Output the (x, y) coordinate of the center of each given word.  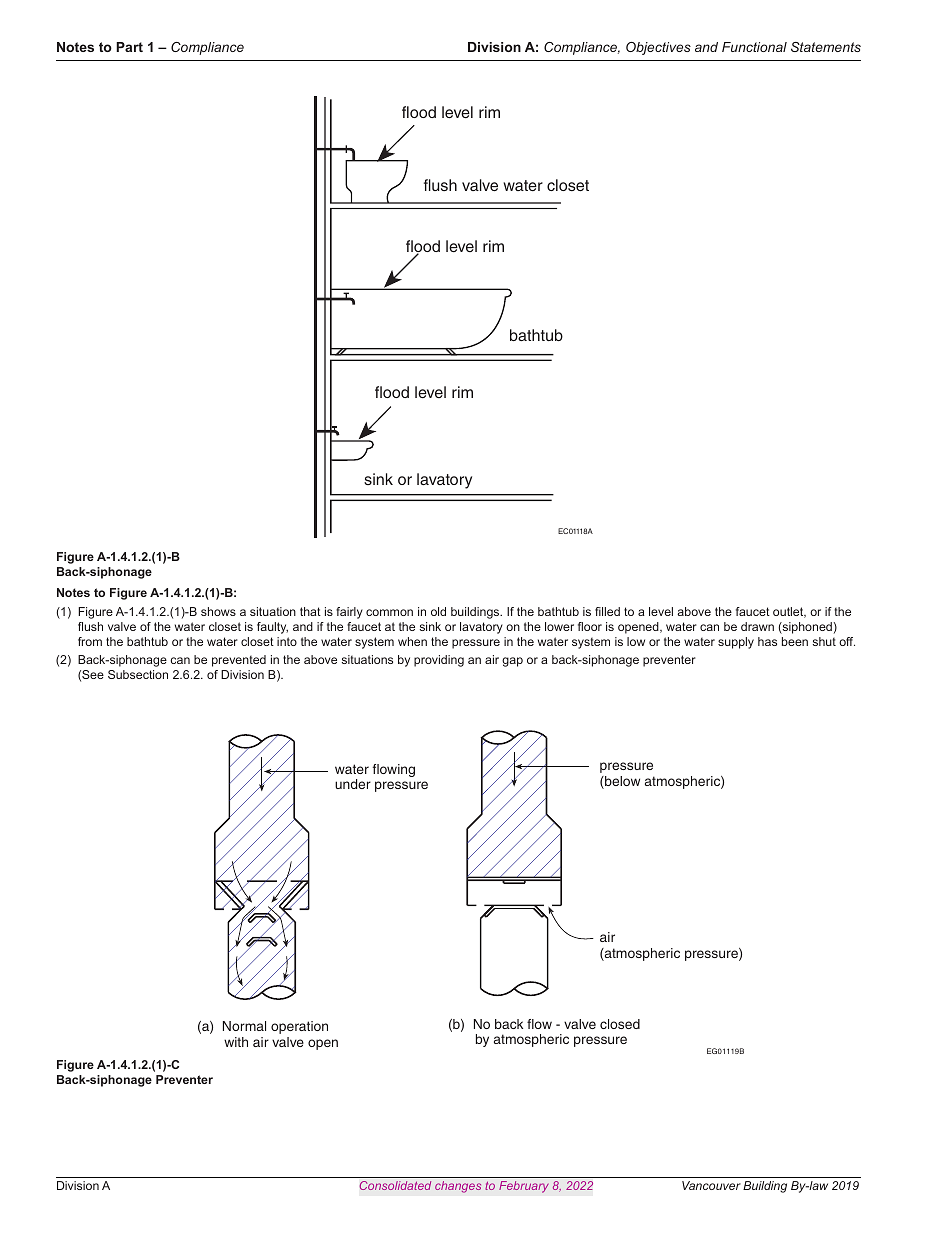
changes (458, 1187)
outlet (789, 612)
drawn (757, 626)
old (438, 611)
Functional (754, 47)
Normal (244, 1026)
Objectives (658, 48)
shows (218, 611)
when (412, 641)
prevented (239, 661)
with (236, 1042)
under (353, 784)
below (621, 782)
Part (129, 47)
